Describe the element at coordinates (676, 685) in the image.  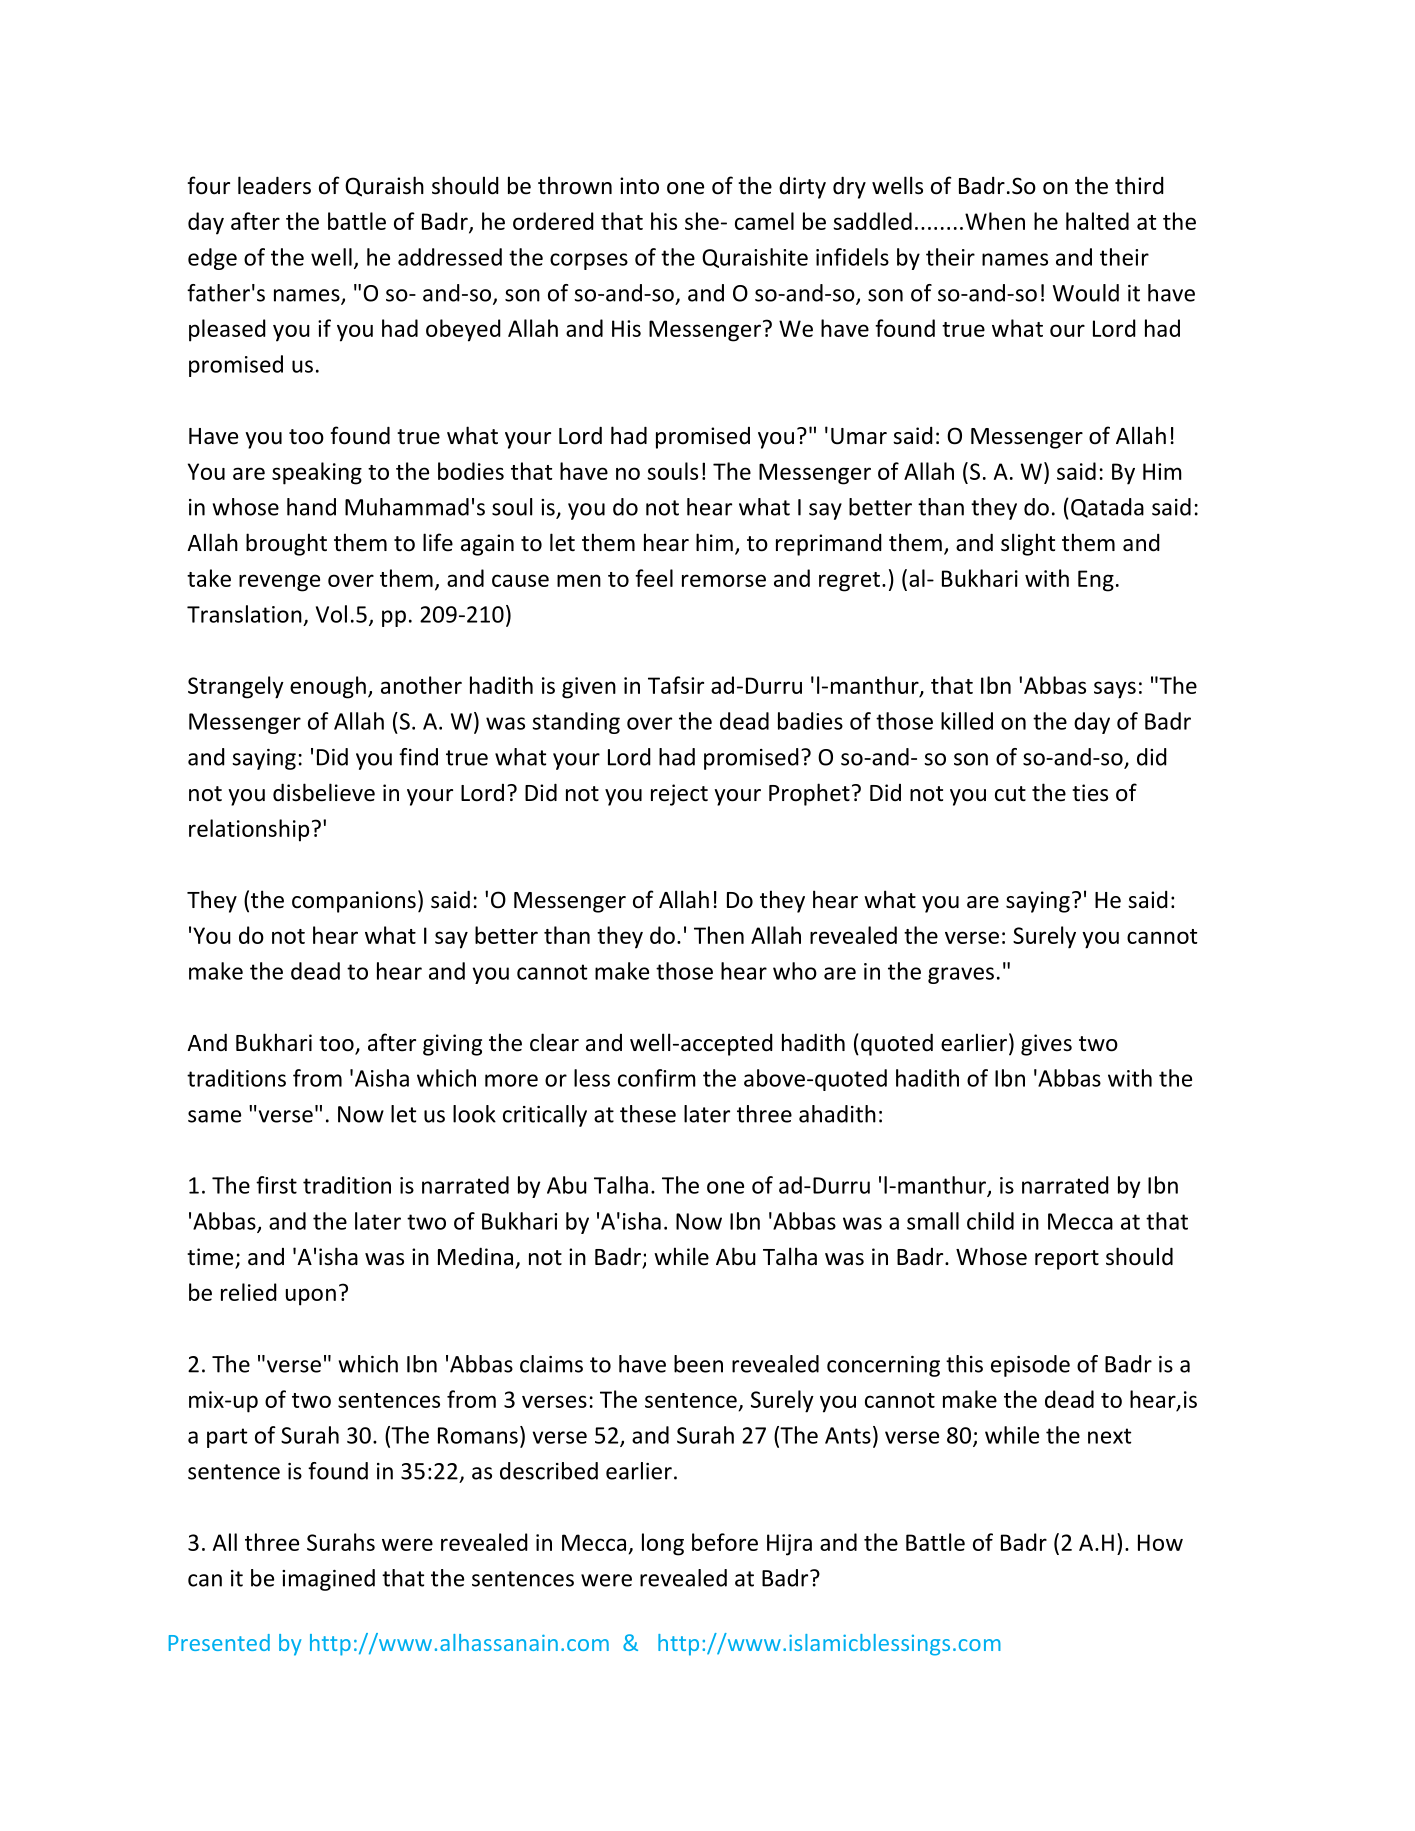
I see `Tafsir` at that location.
